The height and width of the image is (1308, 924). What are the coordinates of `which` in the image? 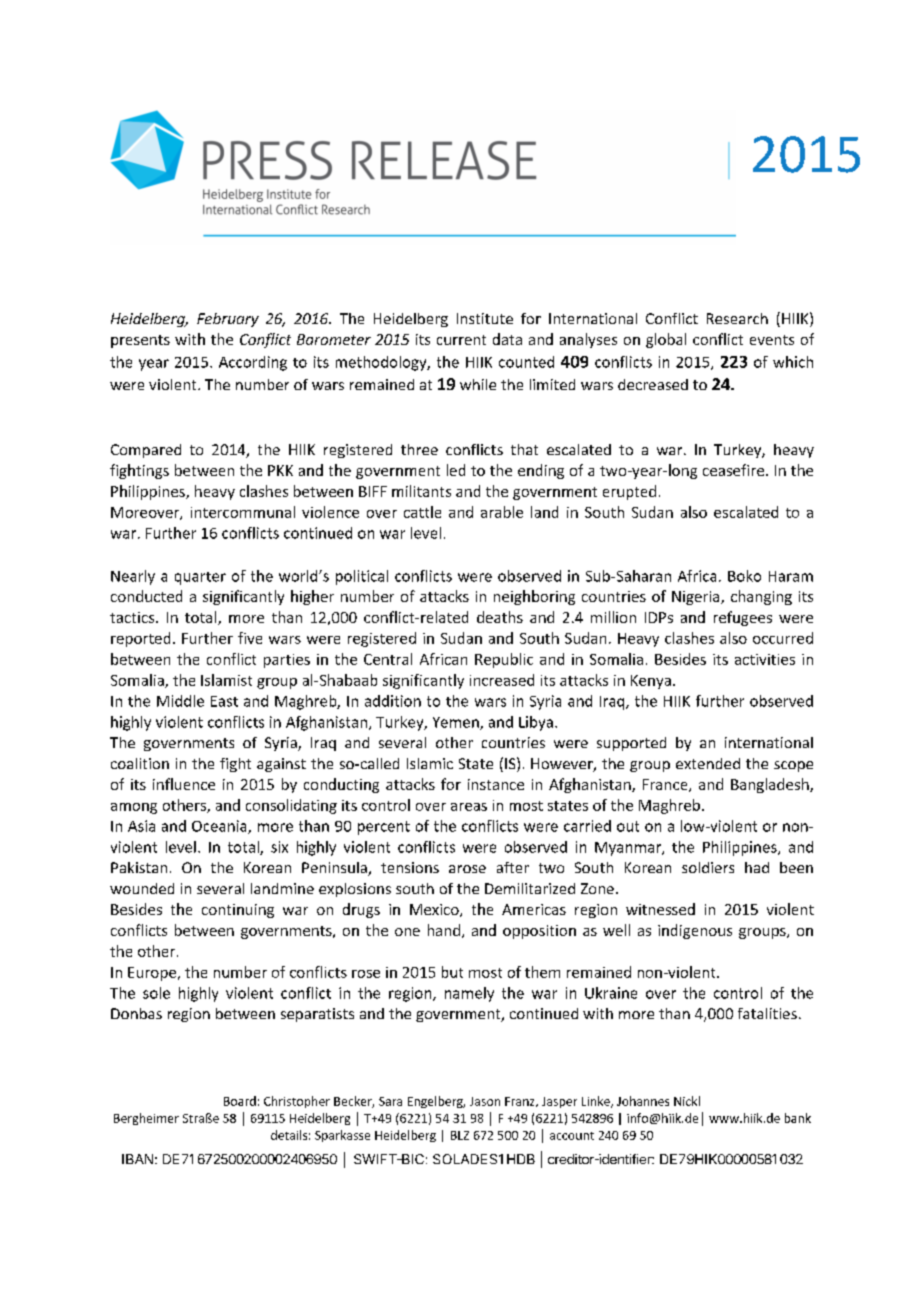 It's located at (793, 362).
